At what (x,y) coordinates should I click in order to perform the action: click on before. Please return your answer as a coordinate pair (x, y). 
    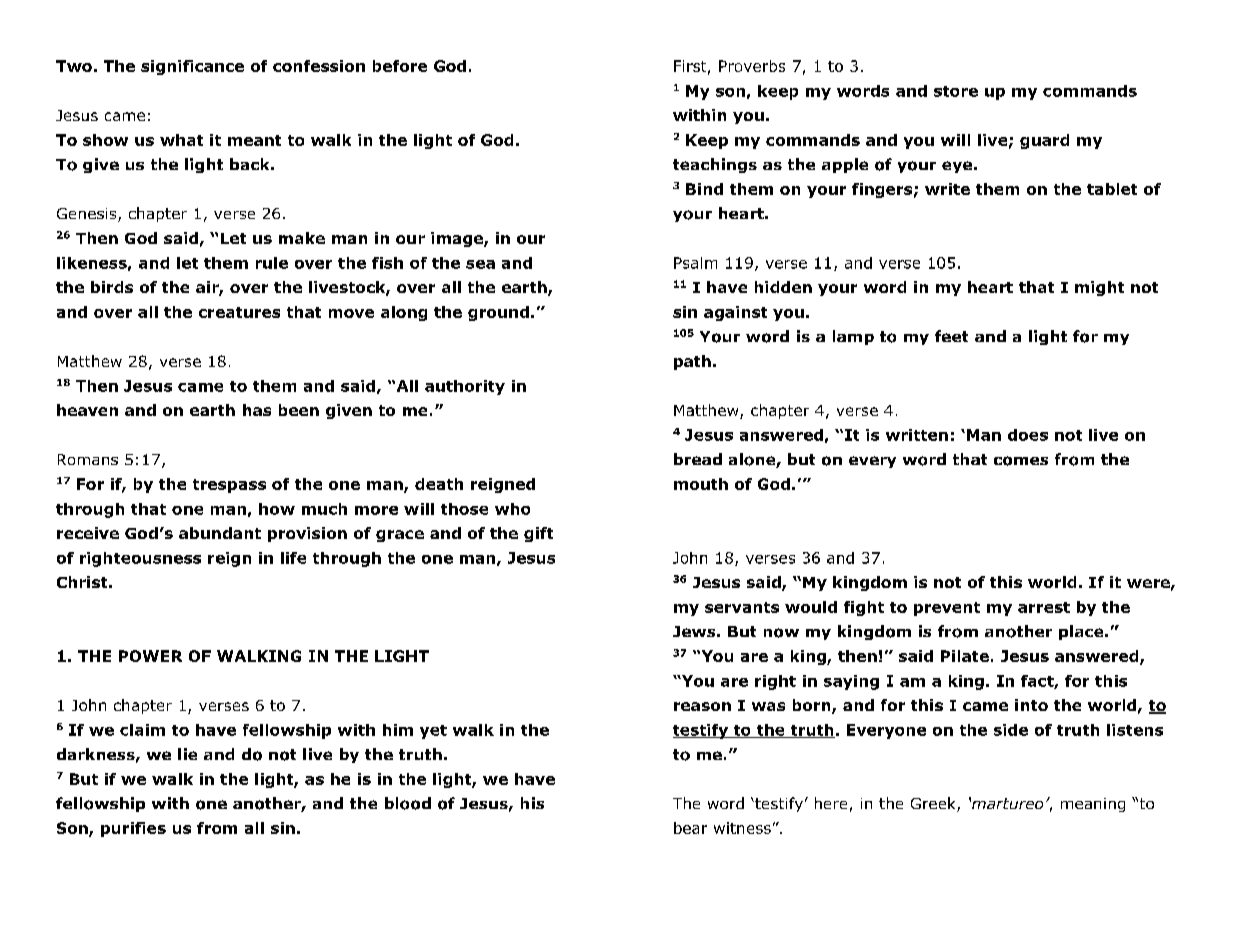
    Looking at the image, I should click on (400, 66).
